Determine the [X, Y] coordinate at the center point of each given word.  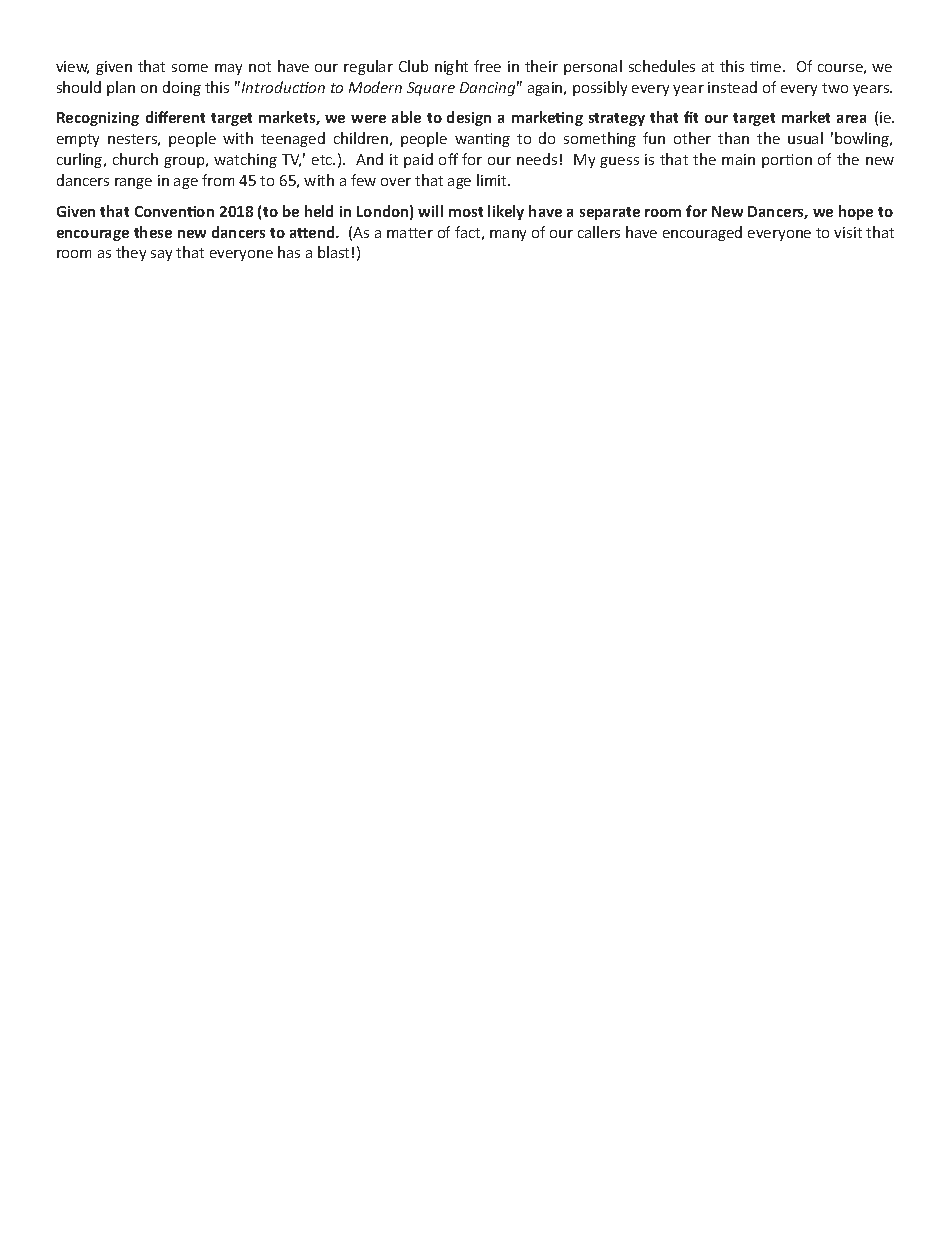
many [508, 235]
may [228, 69]
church [135, 159]
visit [848, 232]
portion [787, 161]
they [131, 253]
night [451, 67]
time [767, 66]
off [448, 159]
